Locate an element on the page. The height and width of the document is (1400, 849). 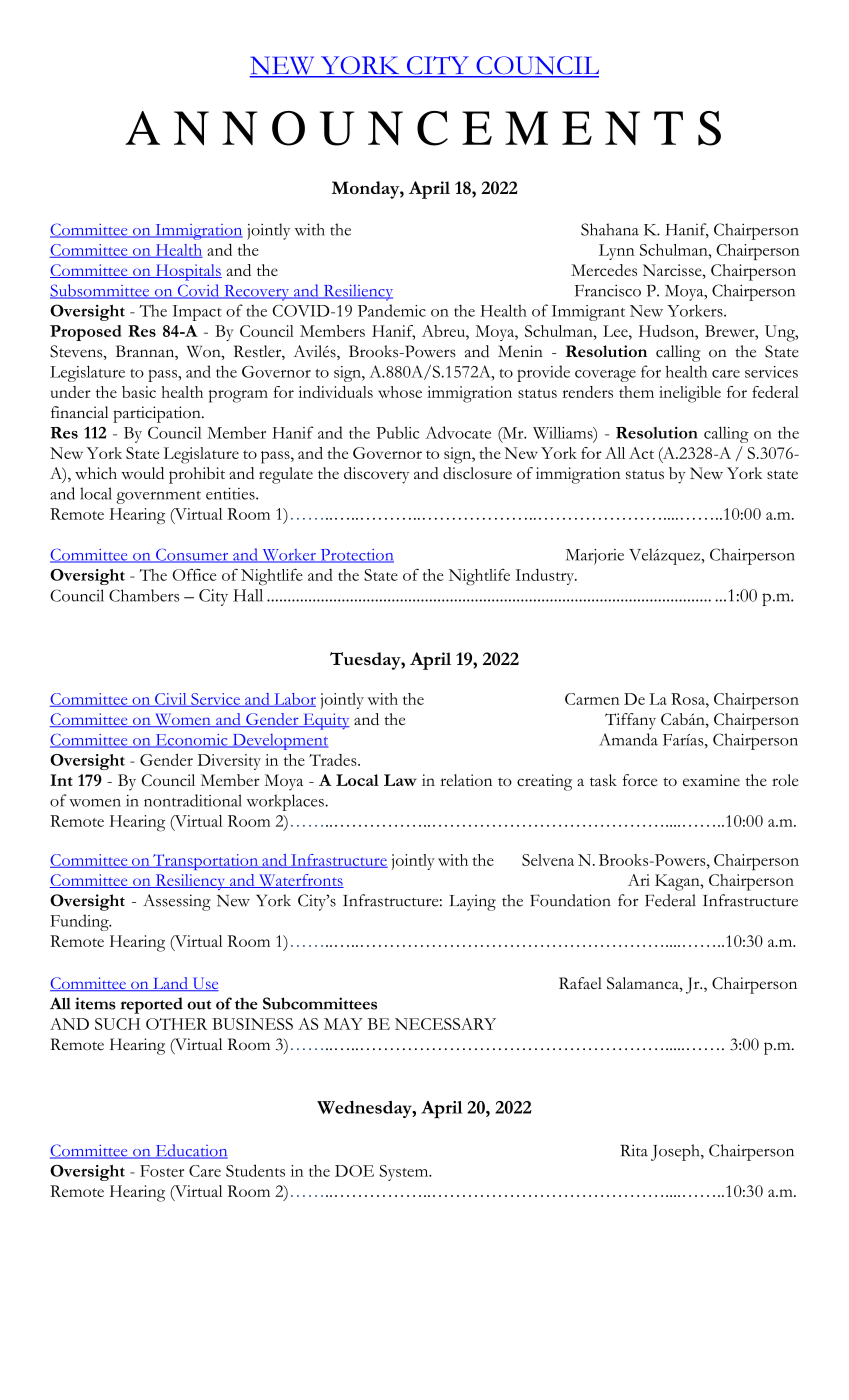
Education is located at coordinates (190, 1151).
